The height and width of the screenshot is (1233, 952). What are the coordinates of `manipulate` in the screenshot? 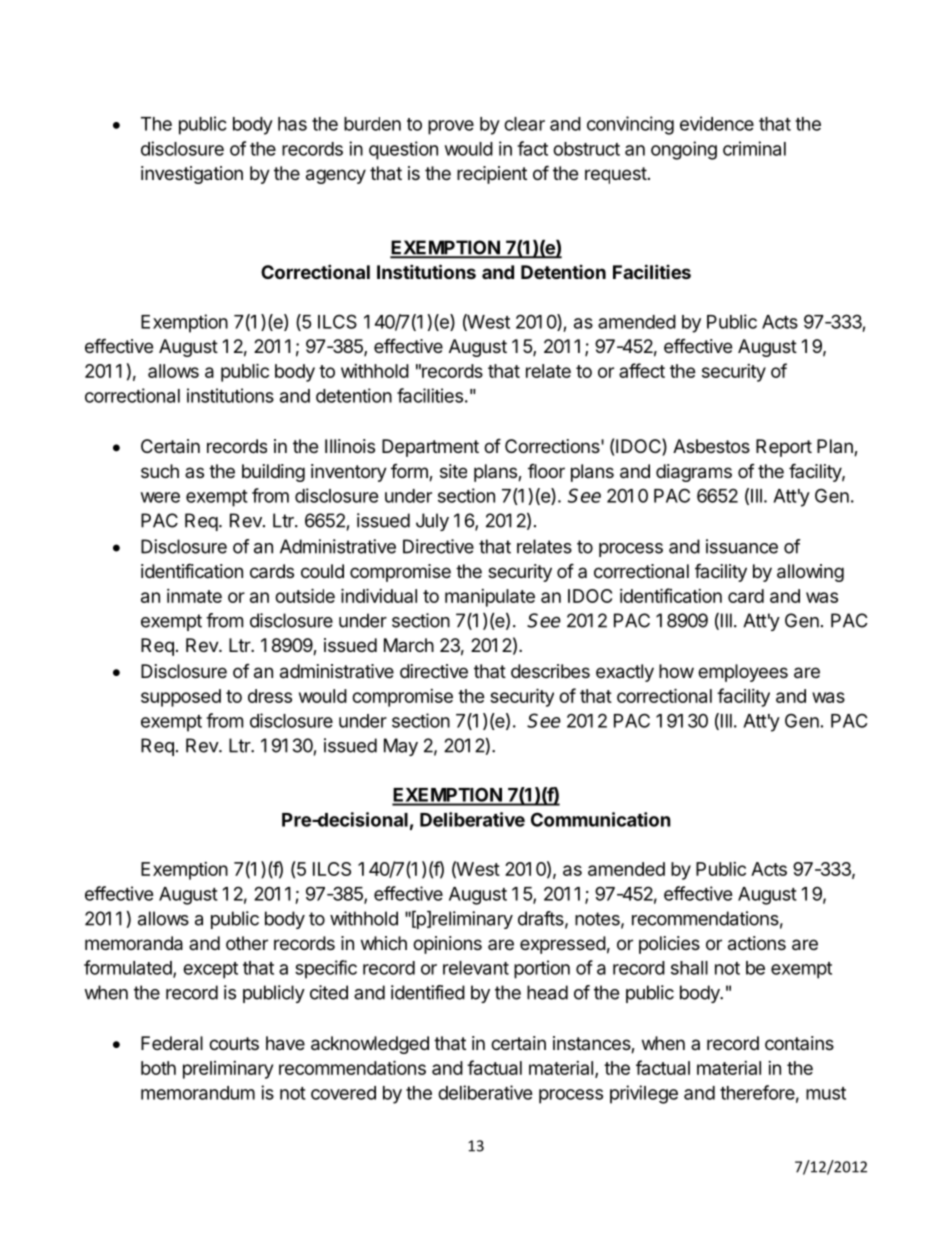 It's located at (490, 598).
